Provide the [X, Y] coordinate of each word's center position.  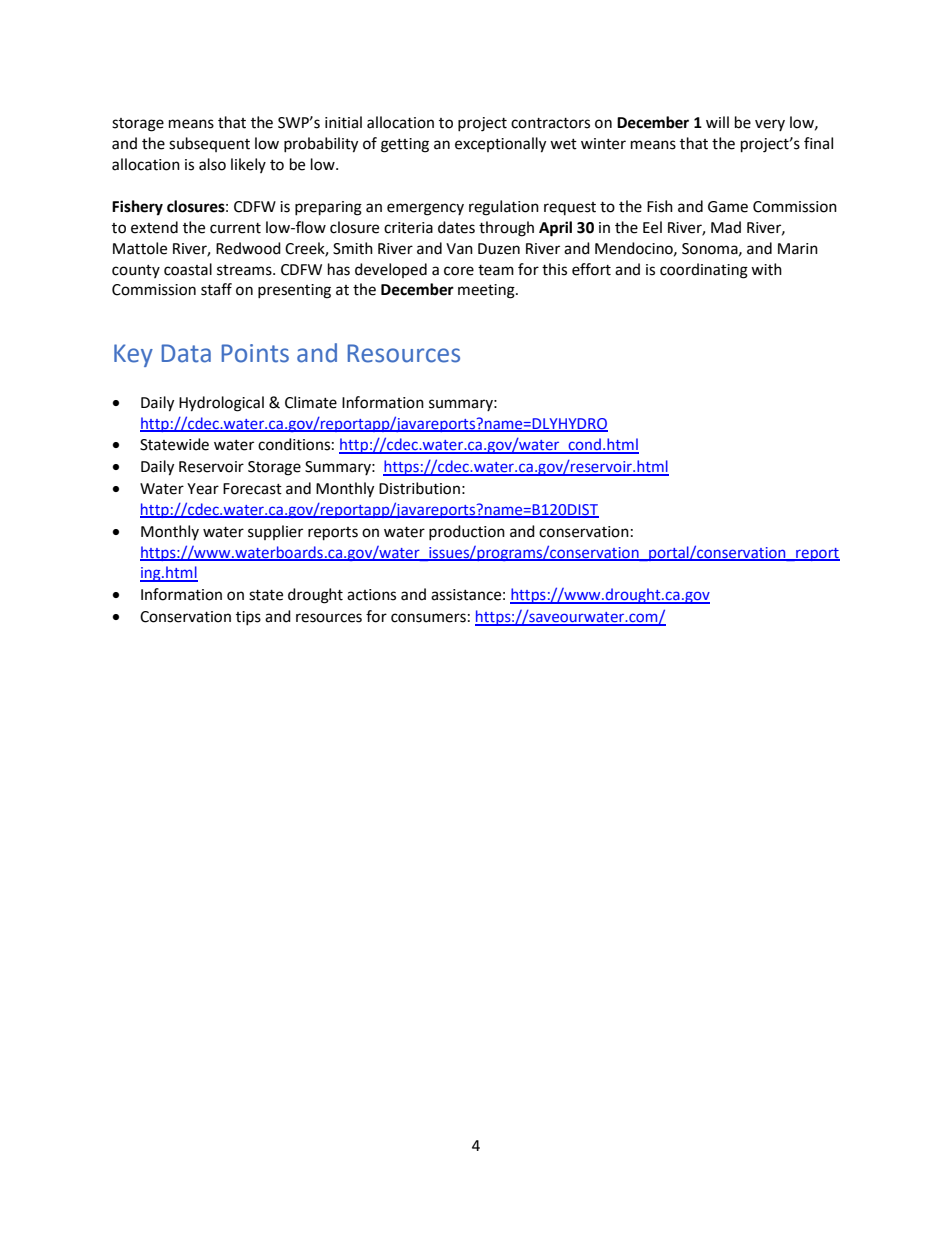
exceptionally [500, 145]
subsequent [209, 144]
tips [248, 618]
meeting [487, 291]
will [717, 122]
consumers [428, 618]
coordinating [704, 271]
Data [186, 353]
